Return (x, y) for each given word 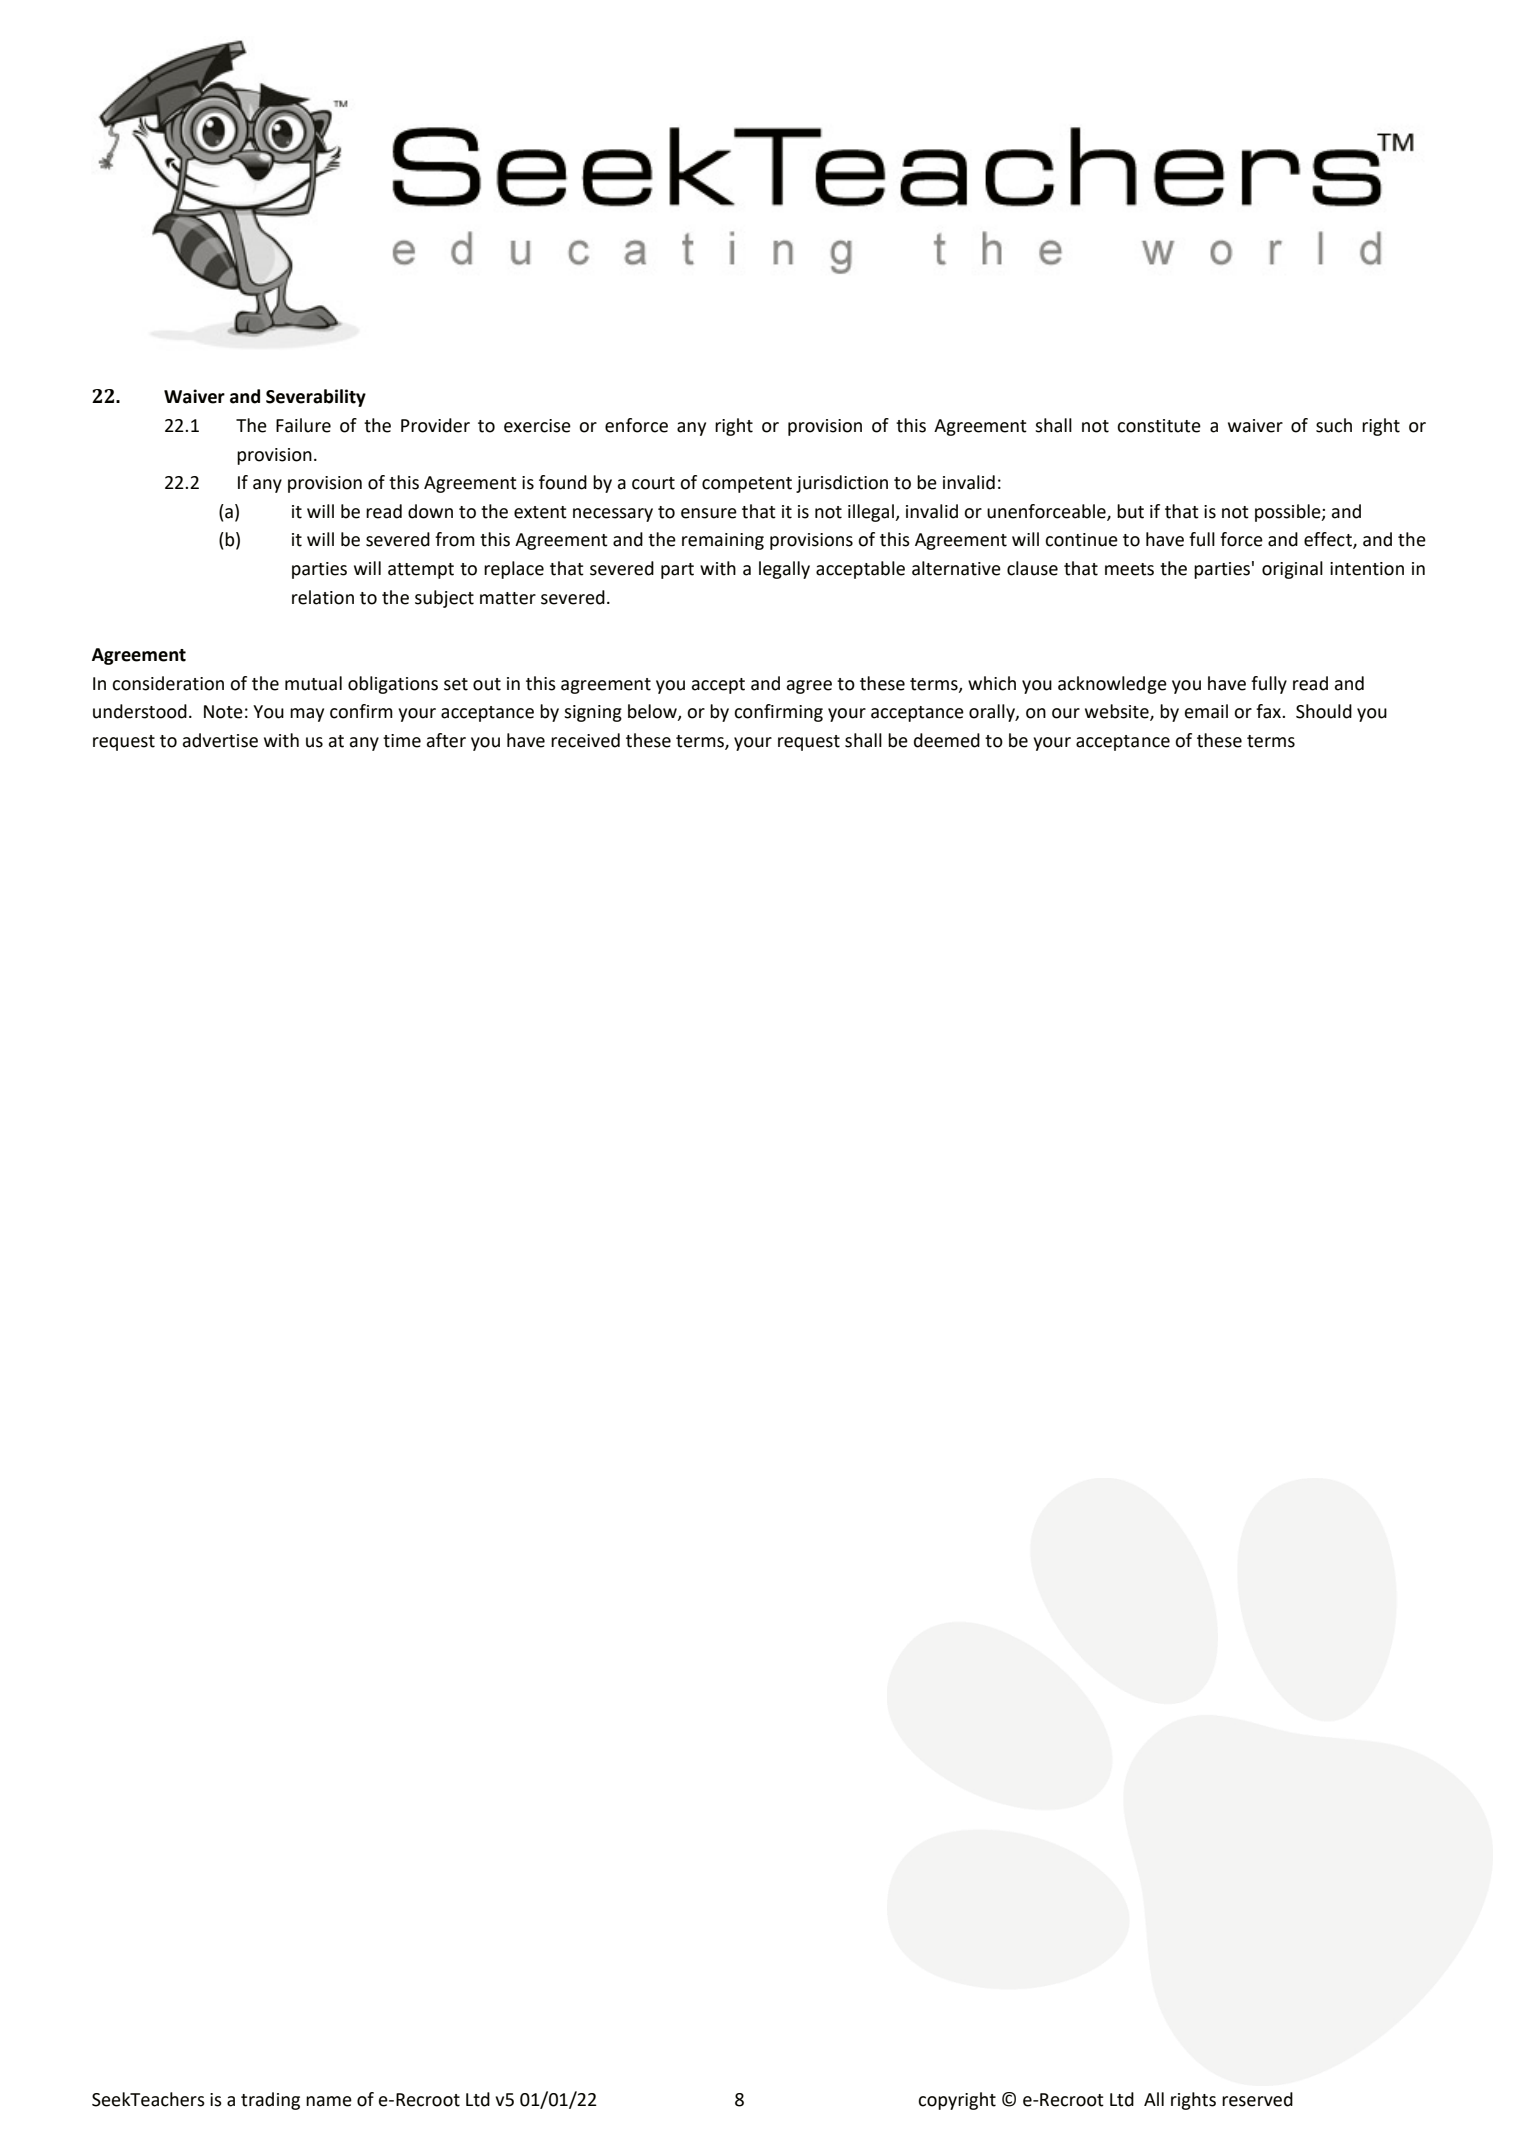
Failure (303, 425)
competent (747, 485)
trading (270, 2101)
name (329, 2101)
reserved (1257, 2099)
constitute (1159, 426)
